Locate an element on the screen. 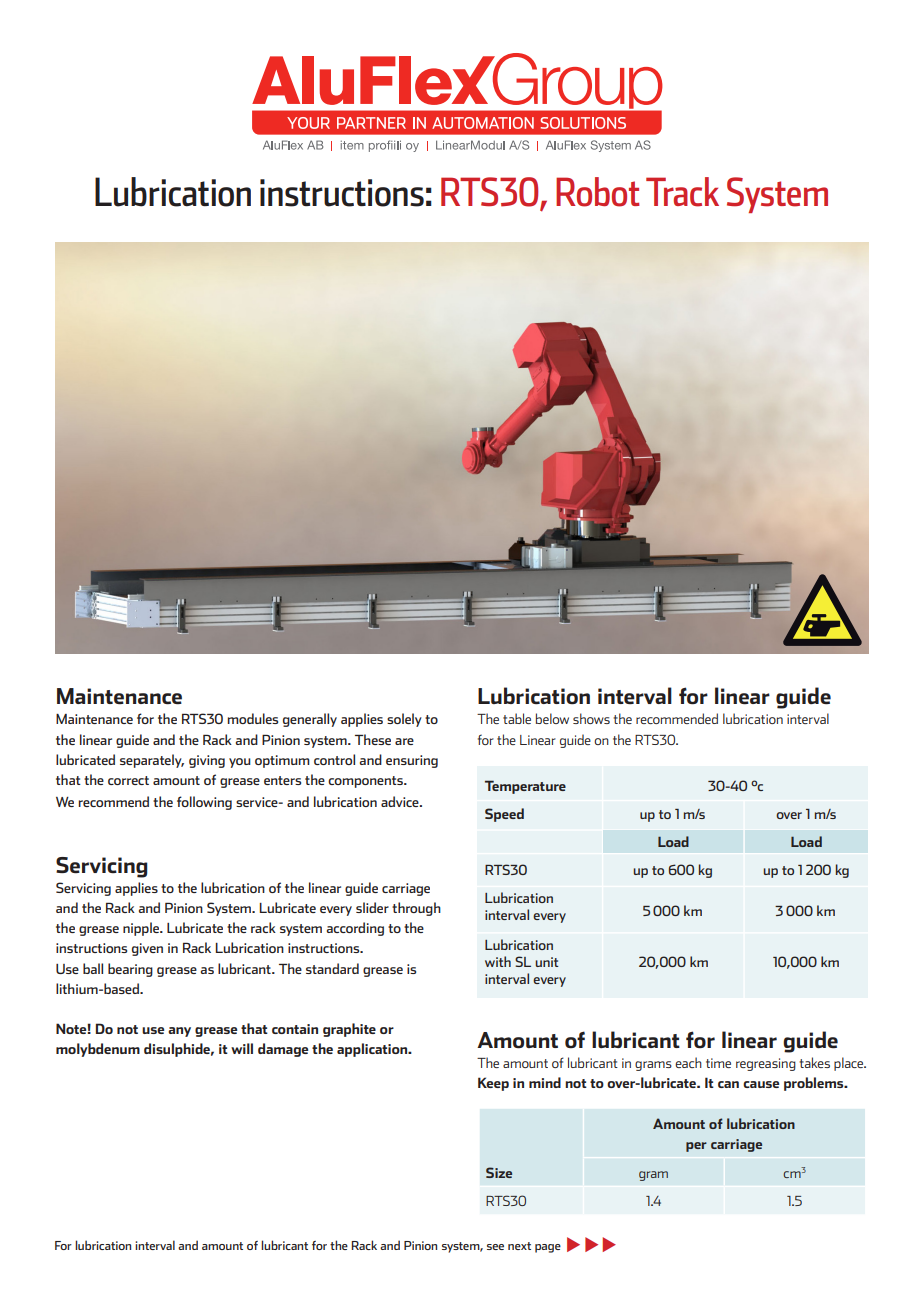 This screenshot has height=1308, width=924. table is located at coordinates (517, 718).
